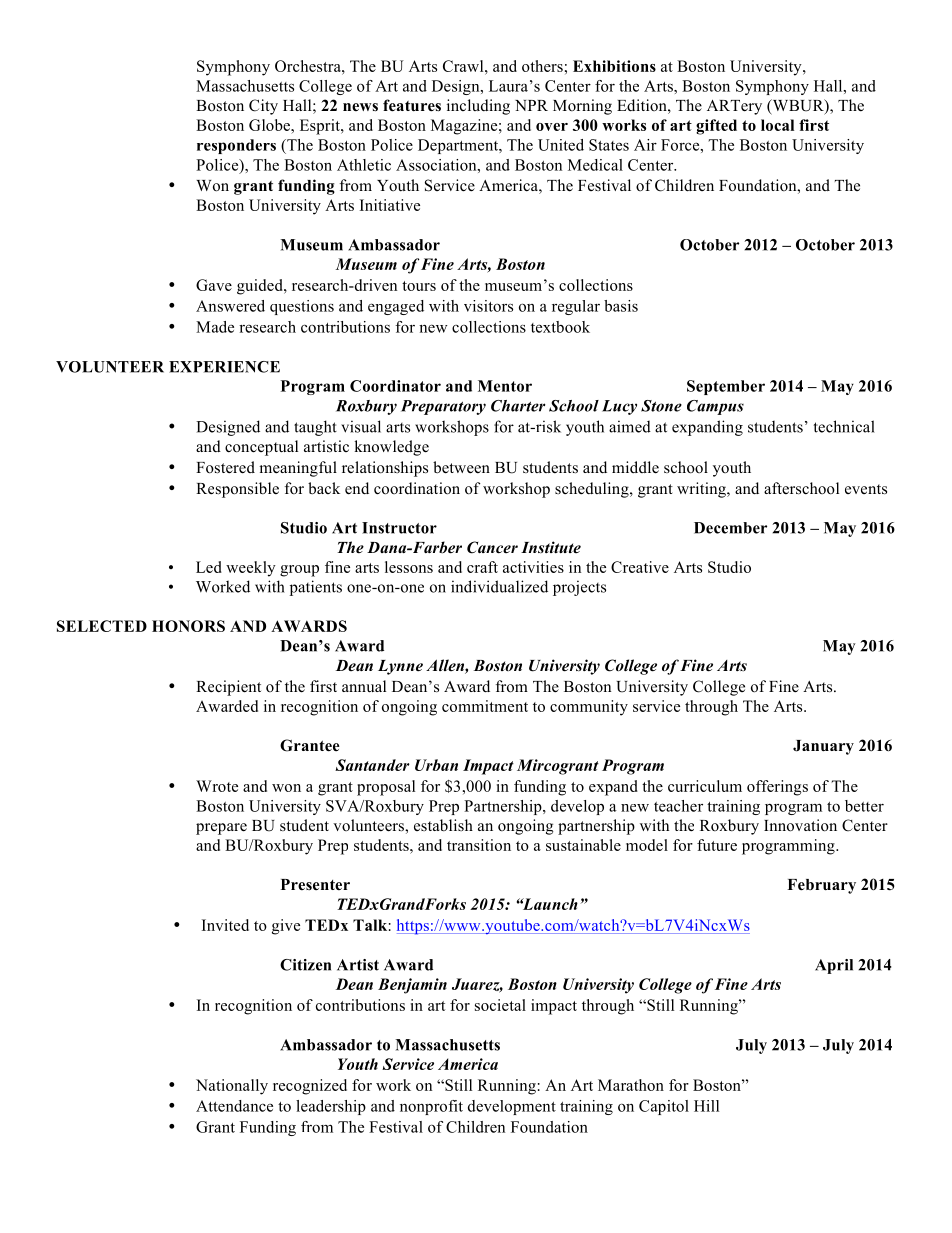 The height and width of the screenshot is (1233, 952). What do you see at coordinates (479, 845) in the screenshot?
I see `transition` at bounding box center [479, 845].
